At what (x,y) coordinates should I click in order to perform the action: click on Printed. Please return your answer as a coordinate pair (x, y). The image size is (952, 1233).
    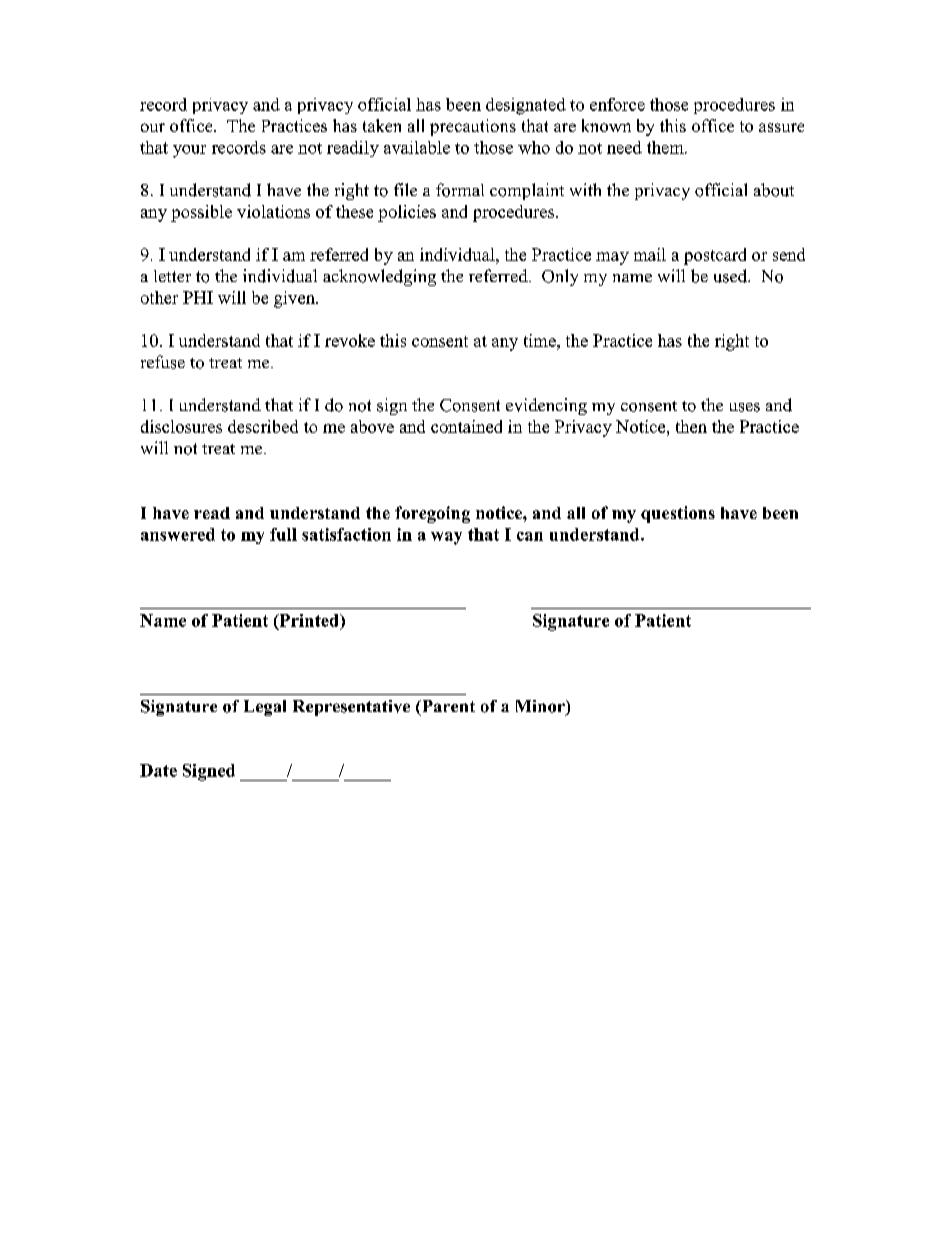
    Looking at the image, I should click on (309, 621).
